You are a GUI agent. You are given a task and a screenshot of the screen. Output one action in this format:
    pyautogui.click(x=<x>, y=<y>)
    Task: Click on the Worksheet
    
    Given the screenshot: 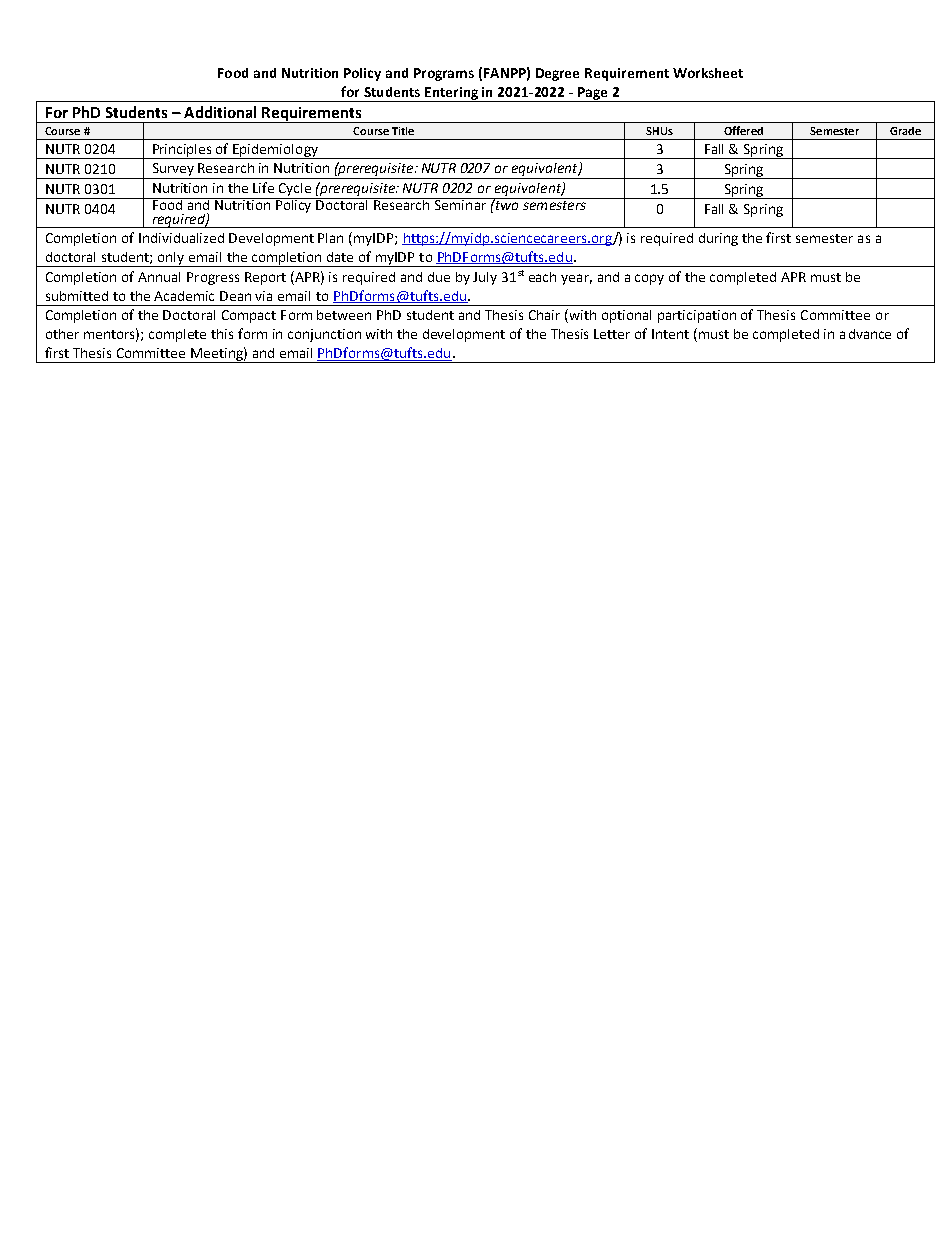 What is the action you would take?
    pyautogui.click(x=708, y=73)
